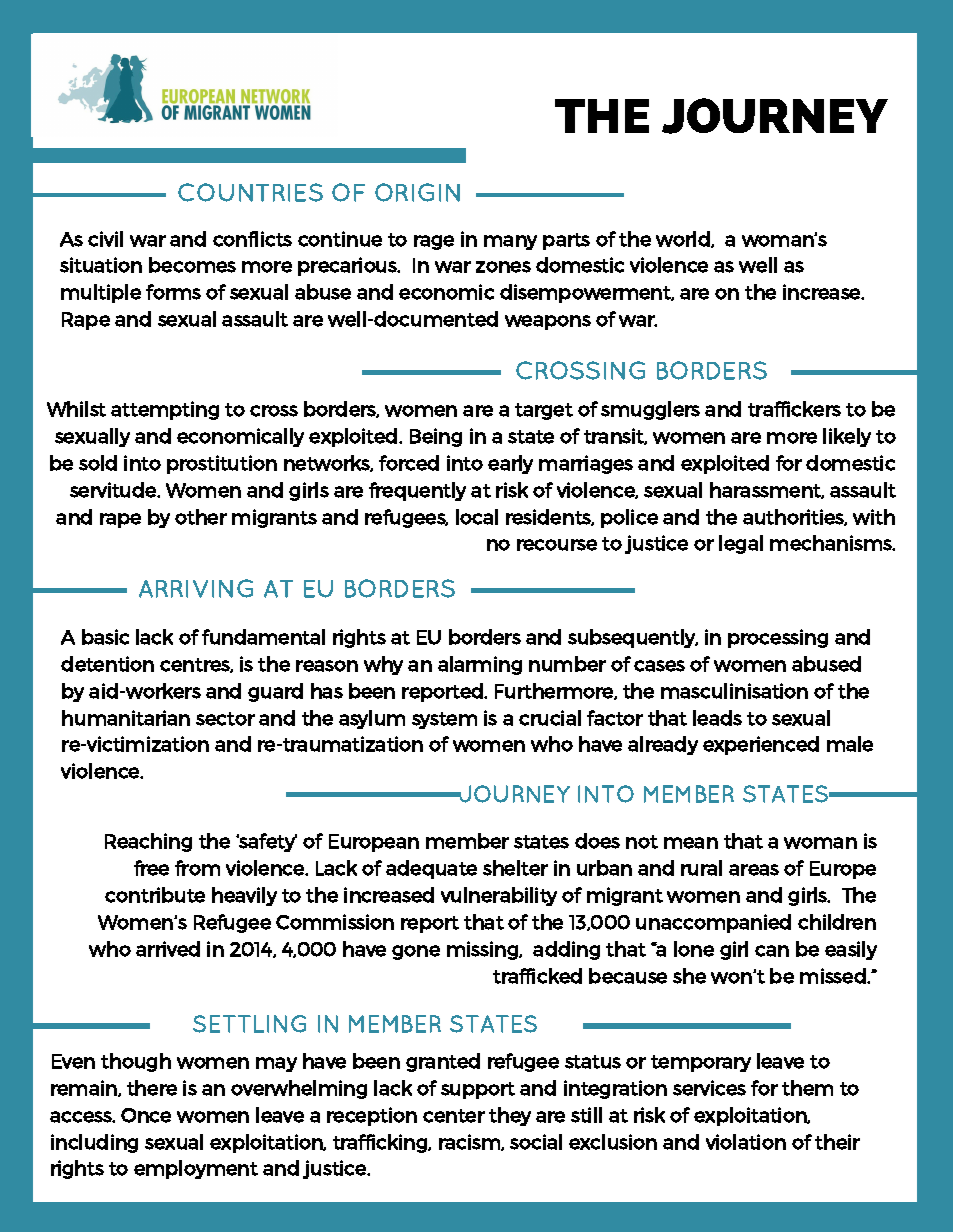 This page has width=953, height=1232. Describe the element at coordinates (107, 664) in the page. I see `detention` at that location.
